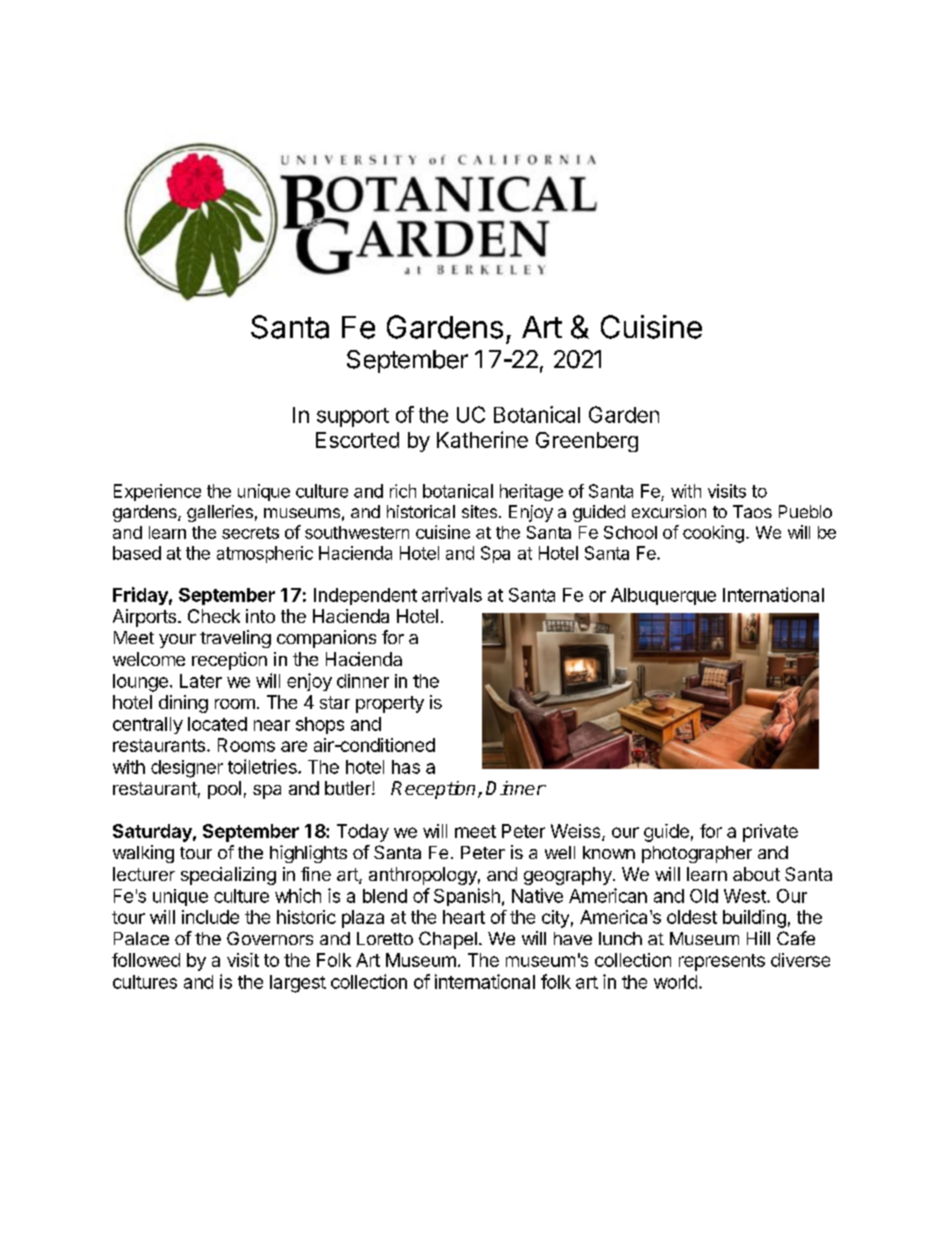  Describe the element at coordinates (482, 439) in the page. I see `Katherine` at that location.
